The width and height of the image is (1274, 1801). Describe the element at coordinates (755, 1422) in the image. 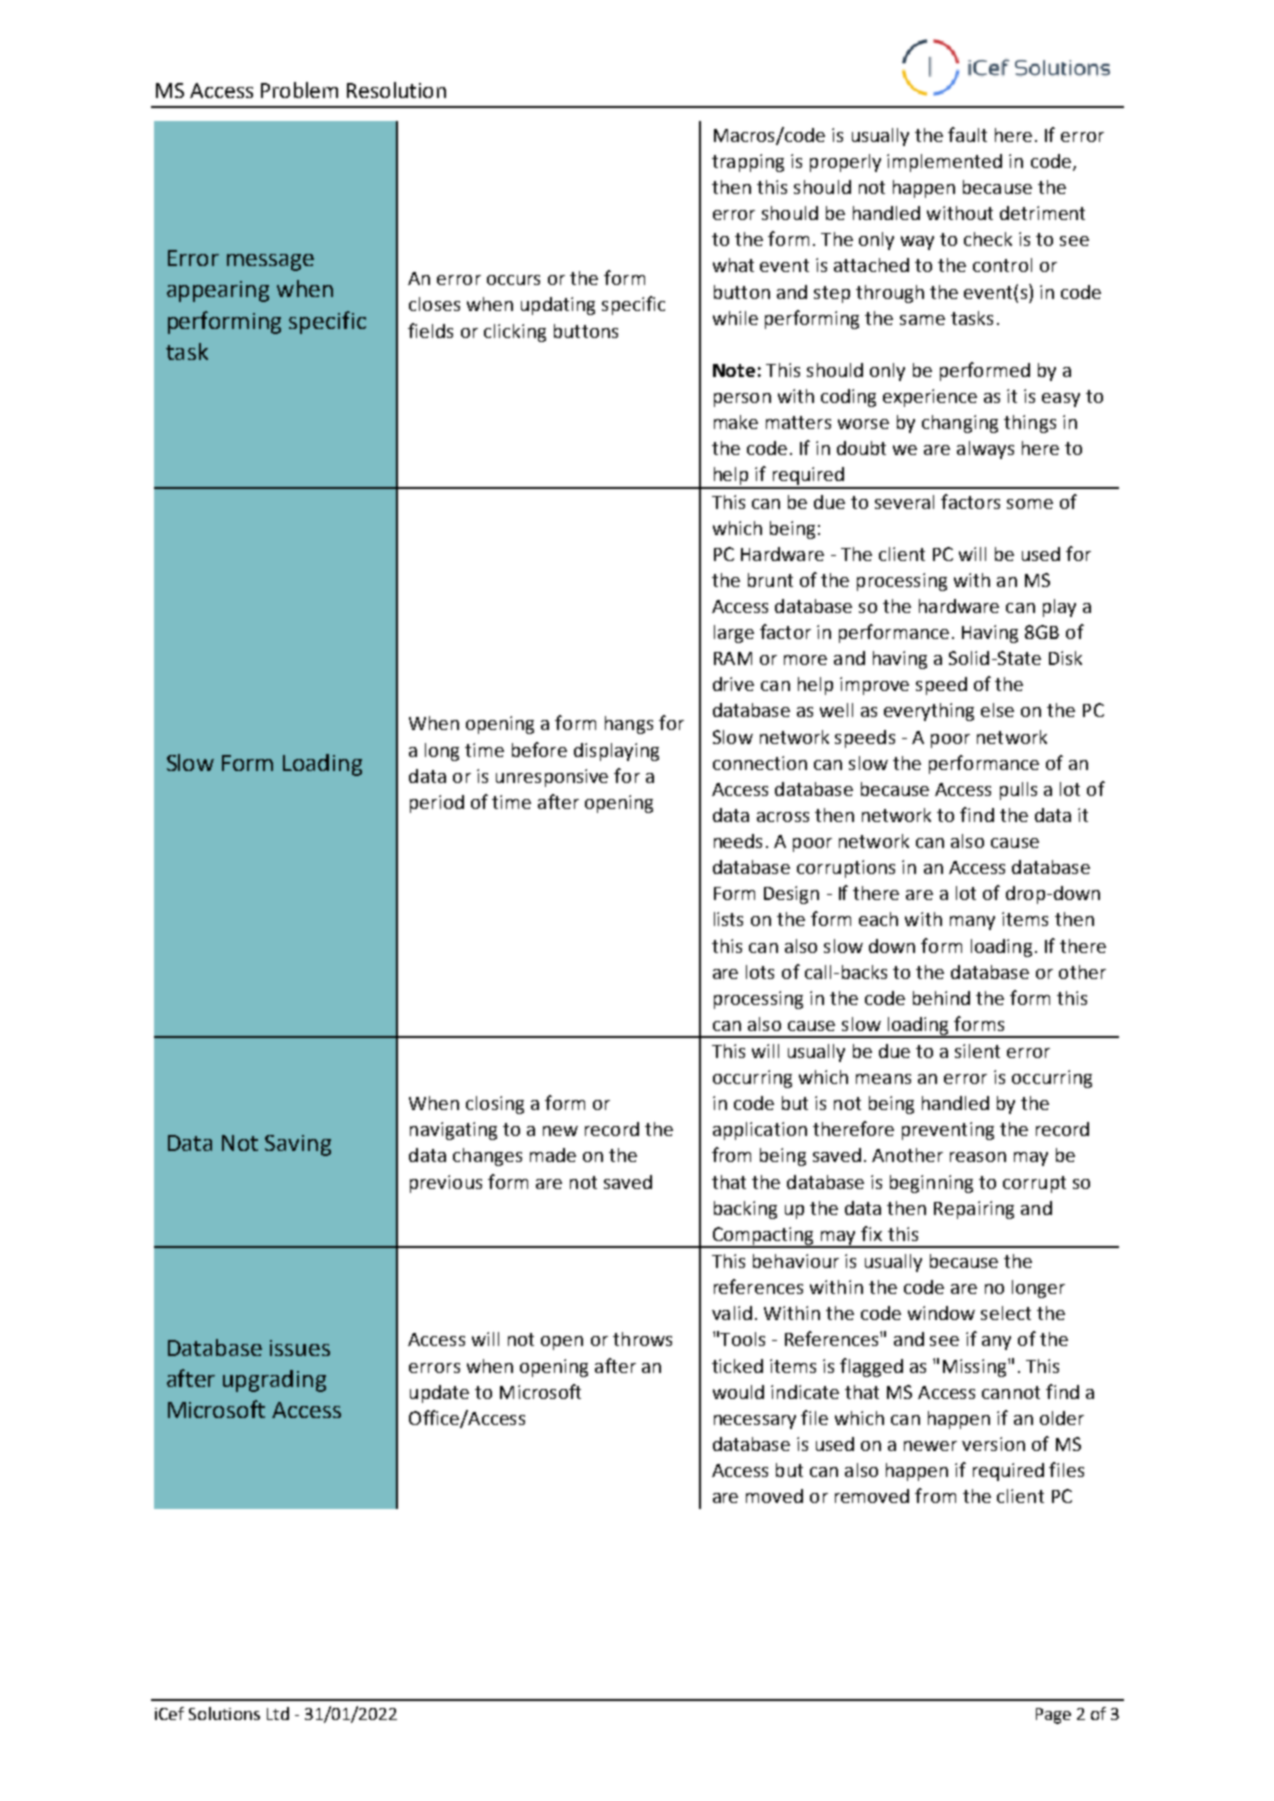

I see `necessary` at that location.
